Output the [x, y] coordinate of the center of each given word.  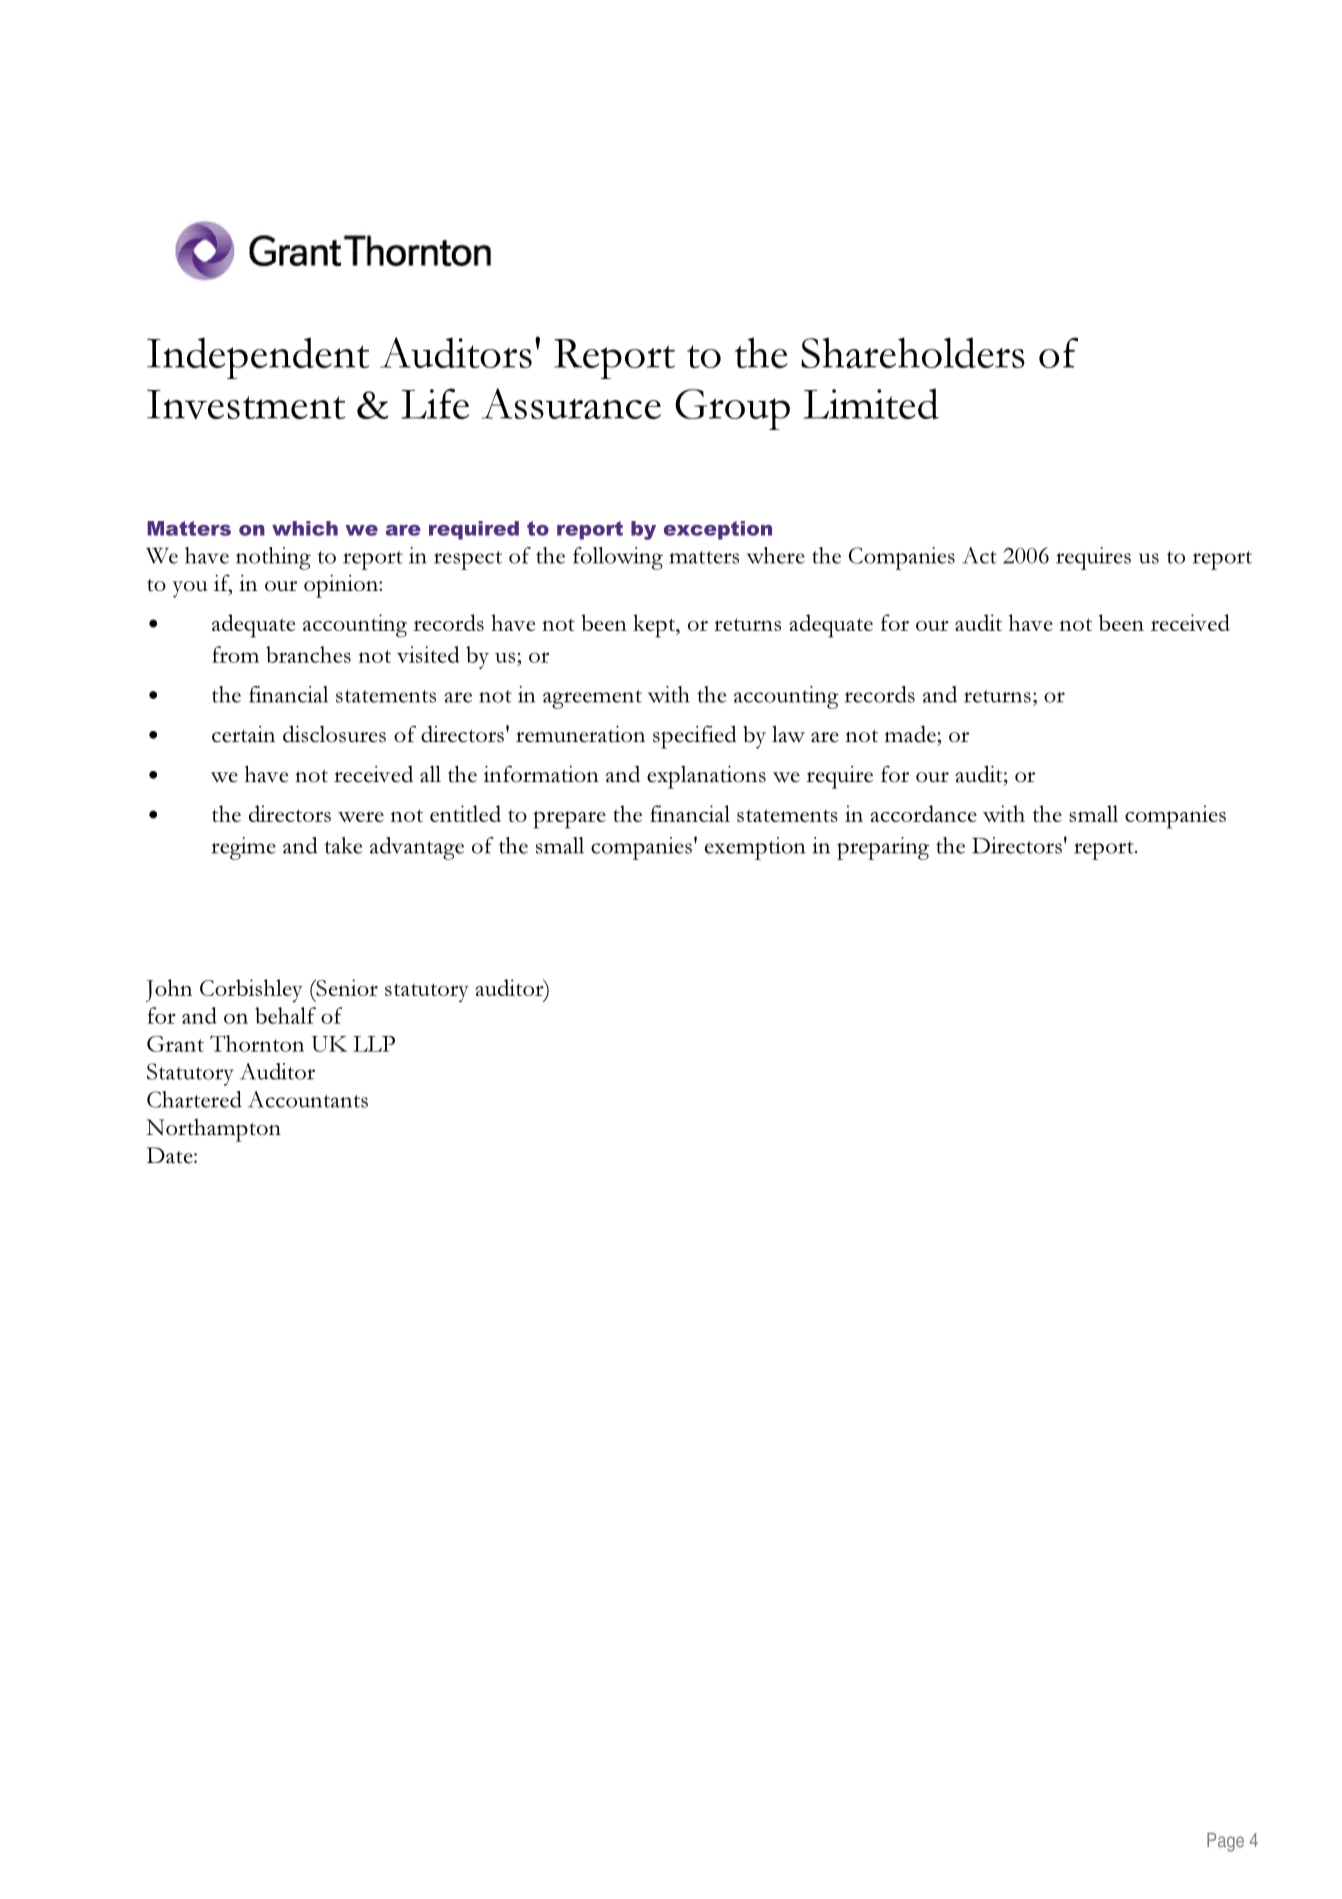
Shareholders [913, 352]
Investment [246, 404]
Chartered [194, 1099]
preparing [883, 848]
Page [1225, 1842]
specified [695, 737]
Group [732, 409]
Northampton [213, 1130]
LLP [374, 1044]
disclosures [334, 734]
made [911, 734]
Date [170, 1155]
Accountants [308, 1099]
